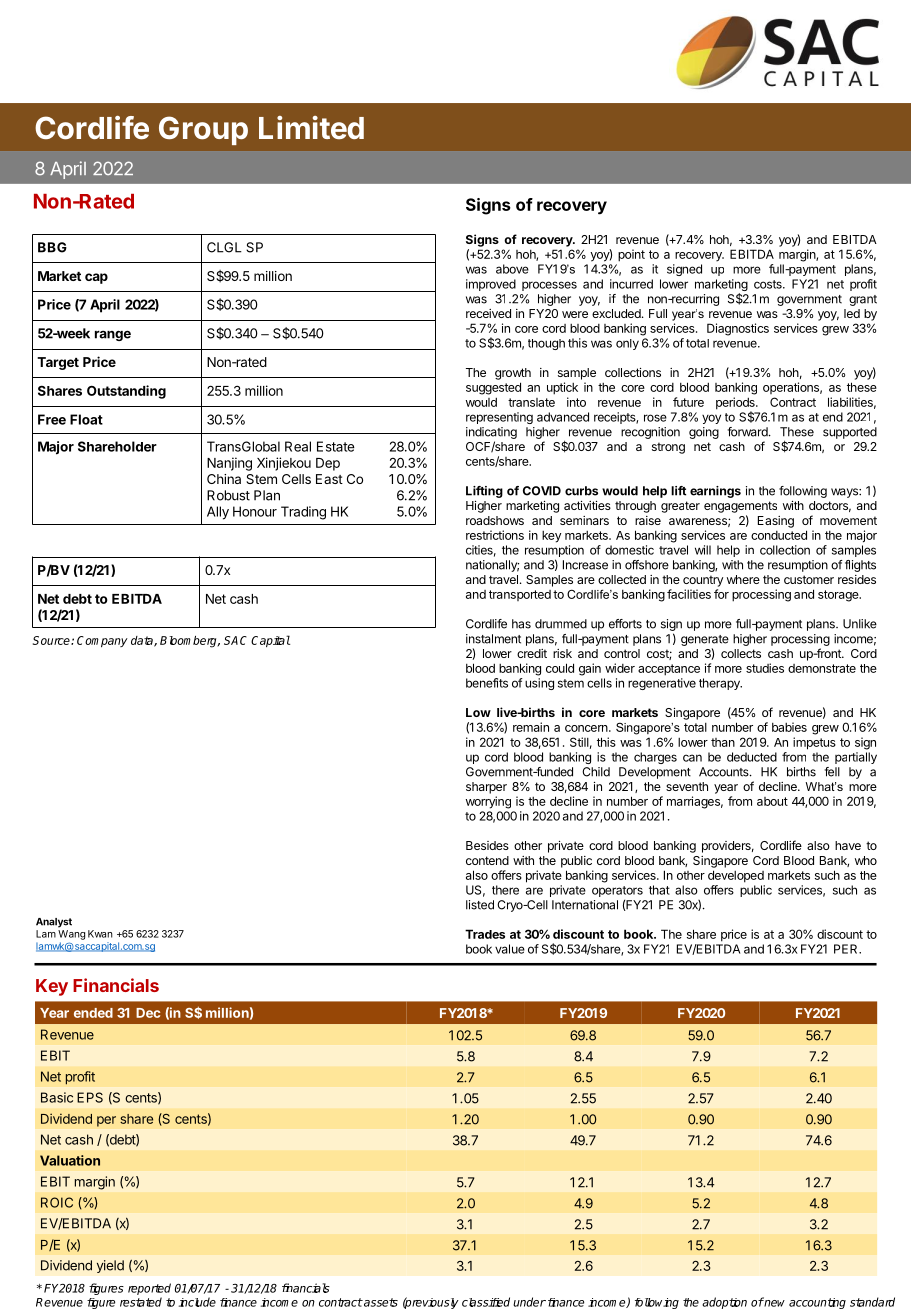 This page has width=911, height=1316. Describe the element at coordinates (149, 1289) in the page. I see `reported` at that location.
